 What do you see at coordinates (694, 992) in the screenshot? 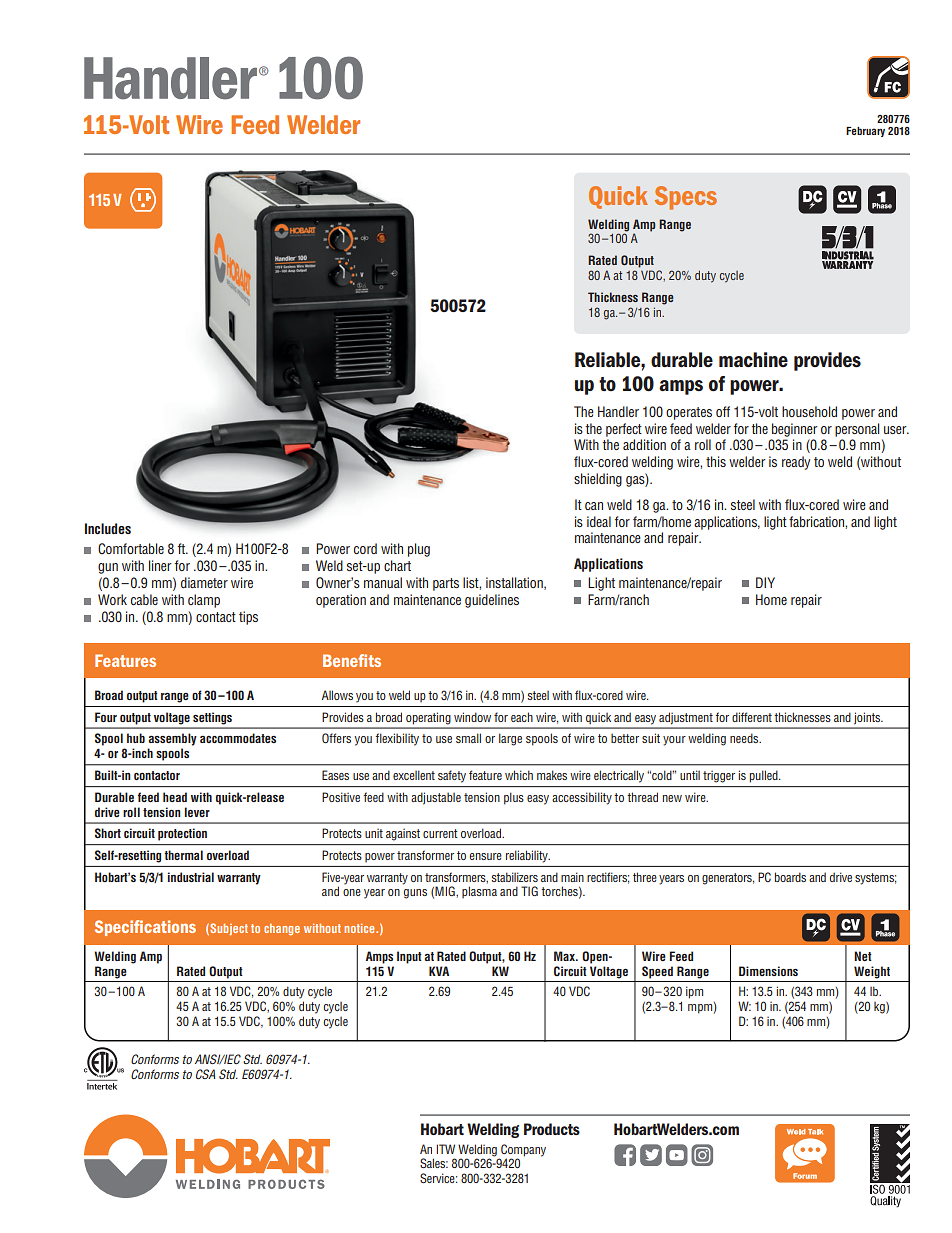
I see `ipm` at bounding box center [694, 992].
